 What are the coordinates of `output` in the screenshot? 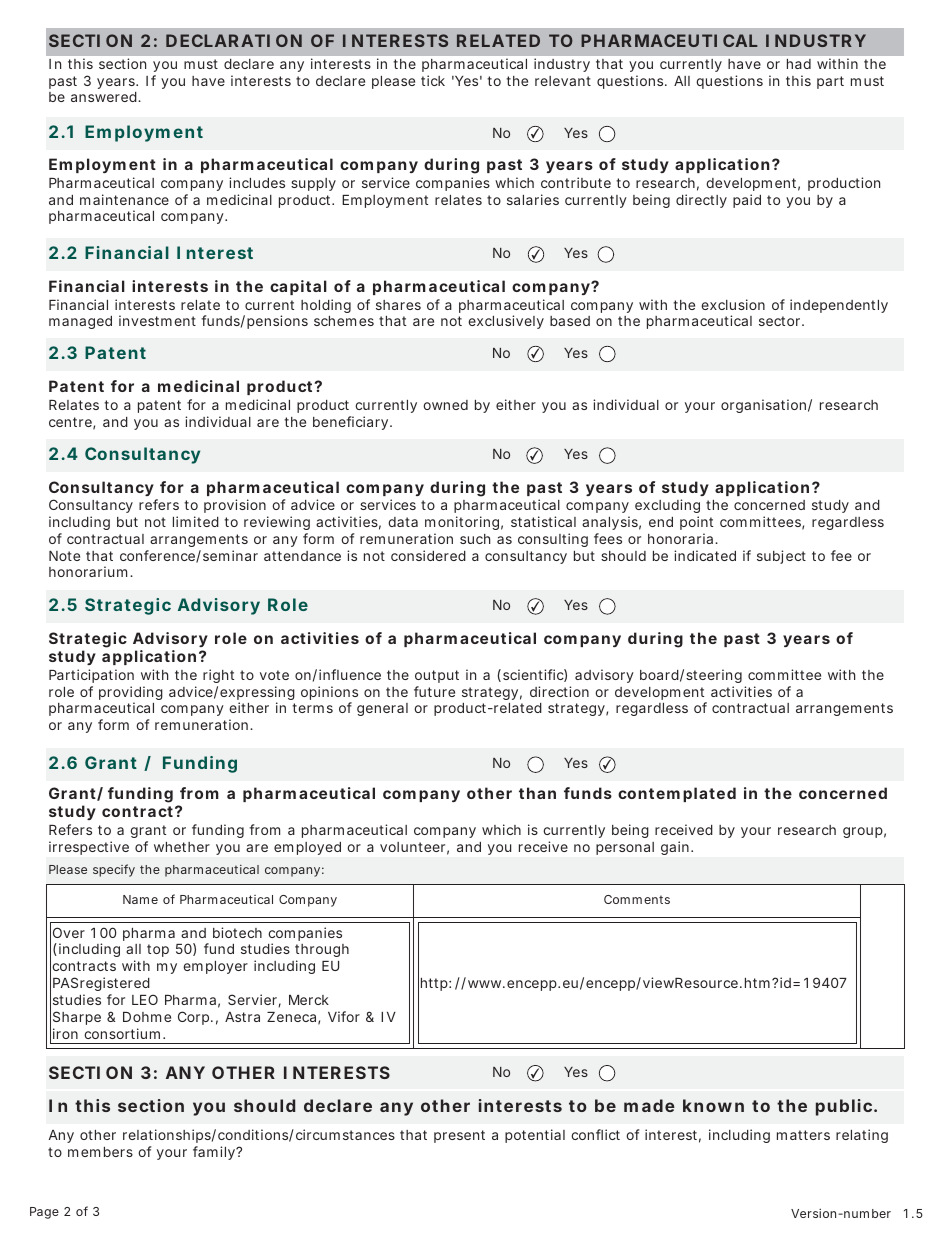 It's located at (437, 676).
